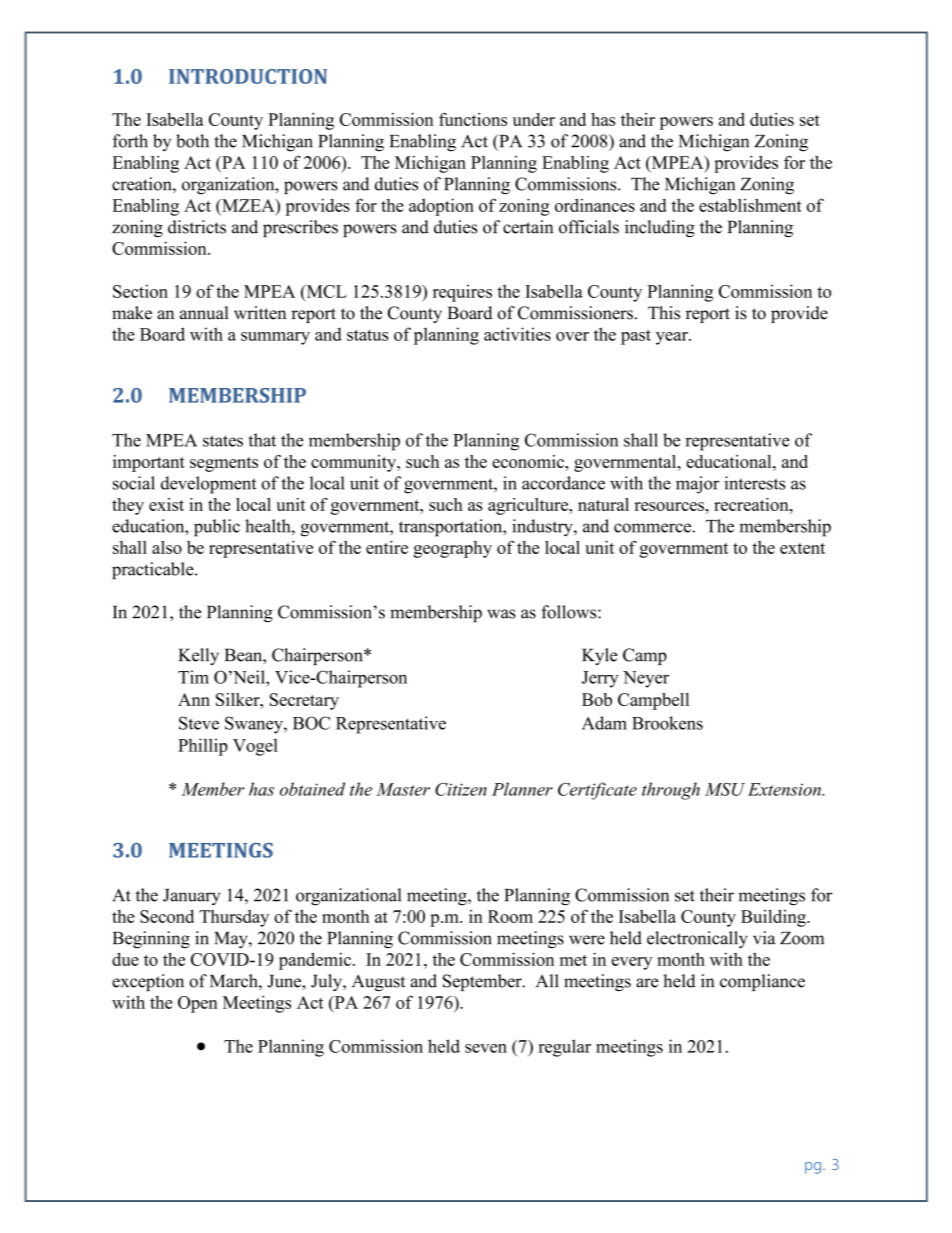 This screenshot has width=952, height=1233. Describe the element at coordinates (653, 528) in the screenshot. I see `commerce` at that location.
